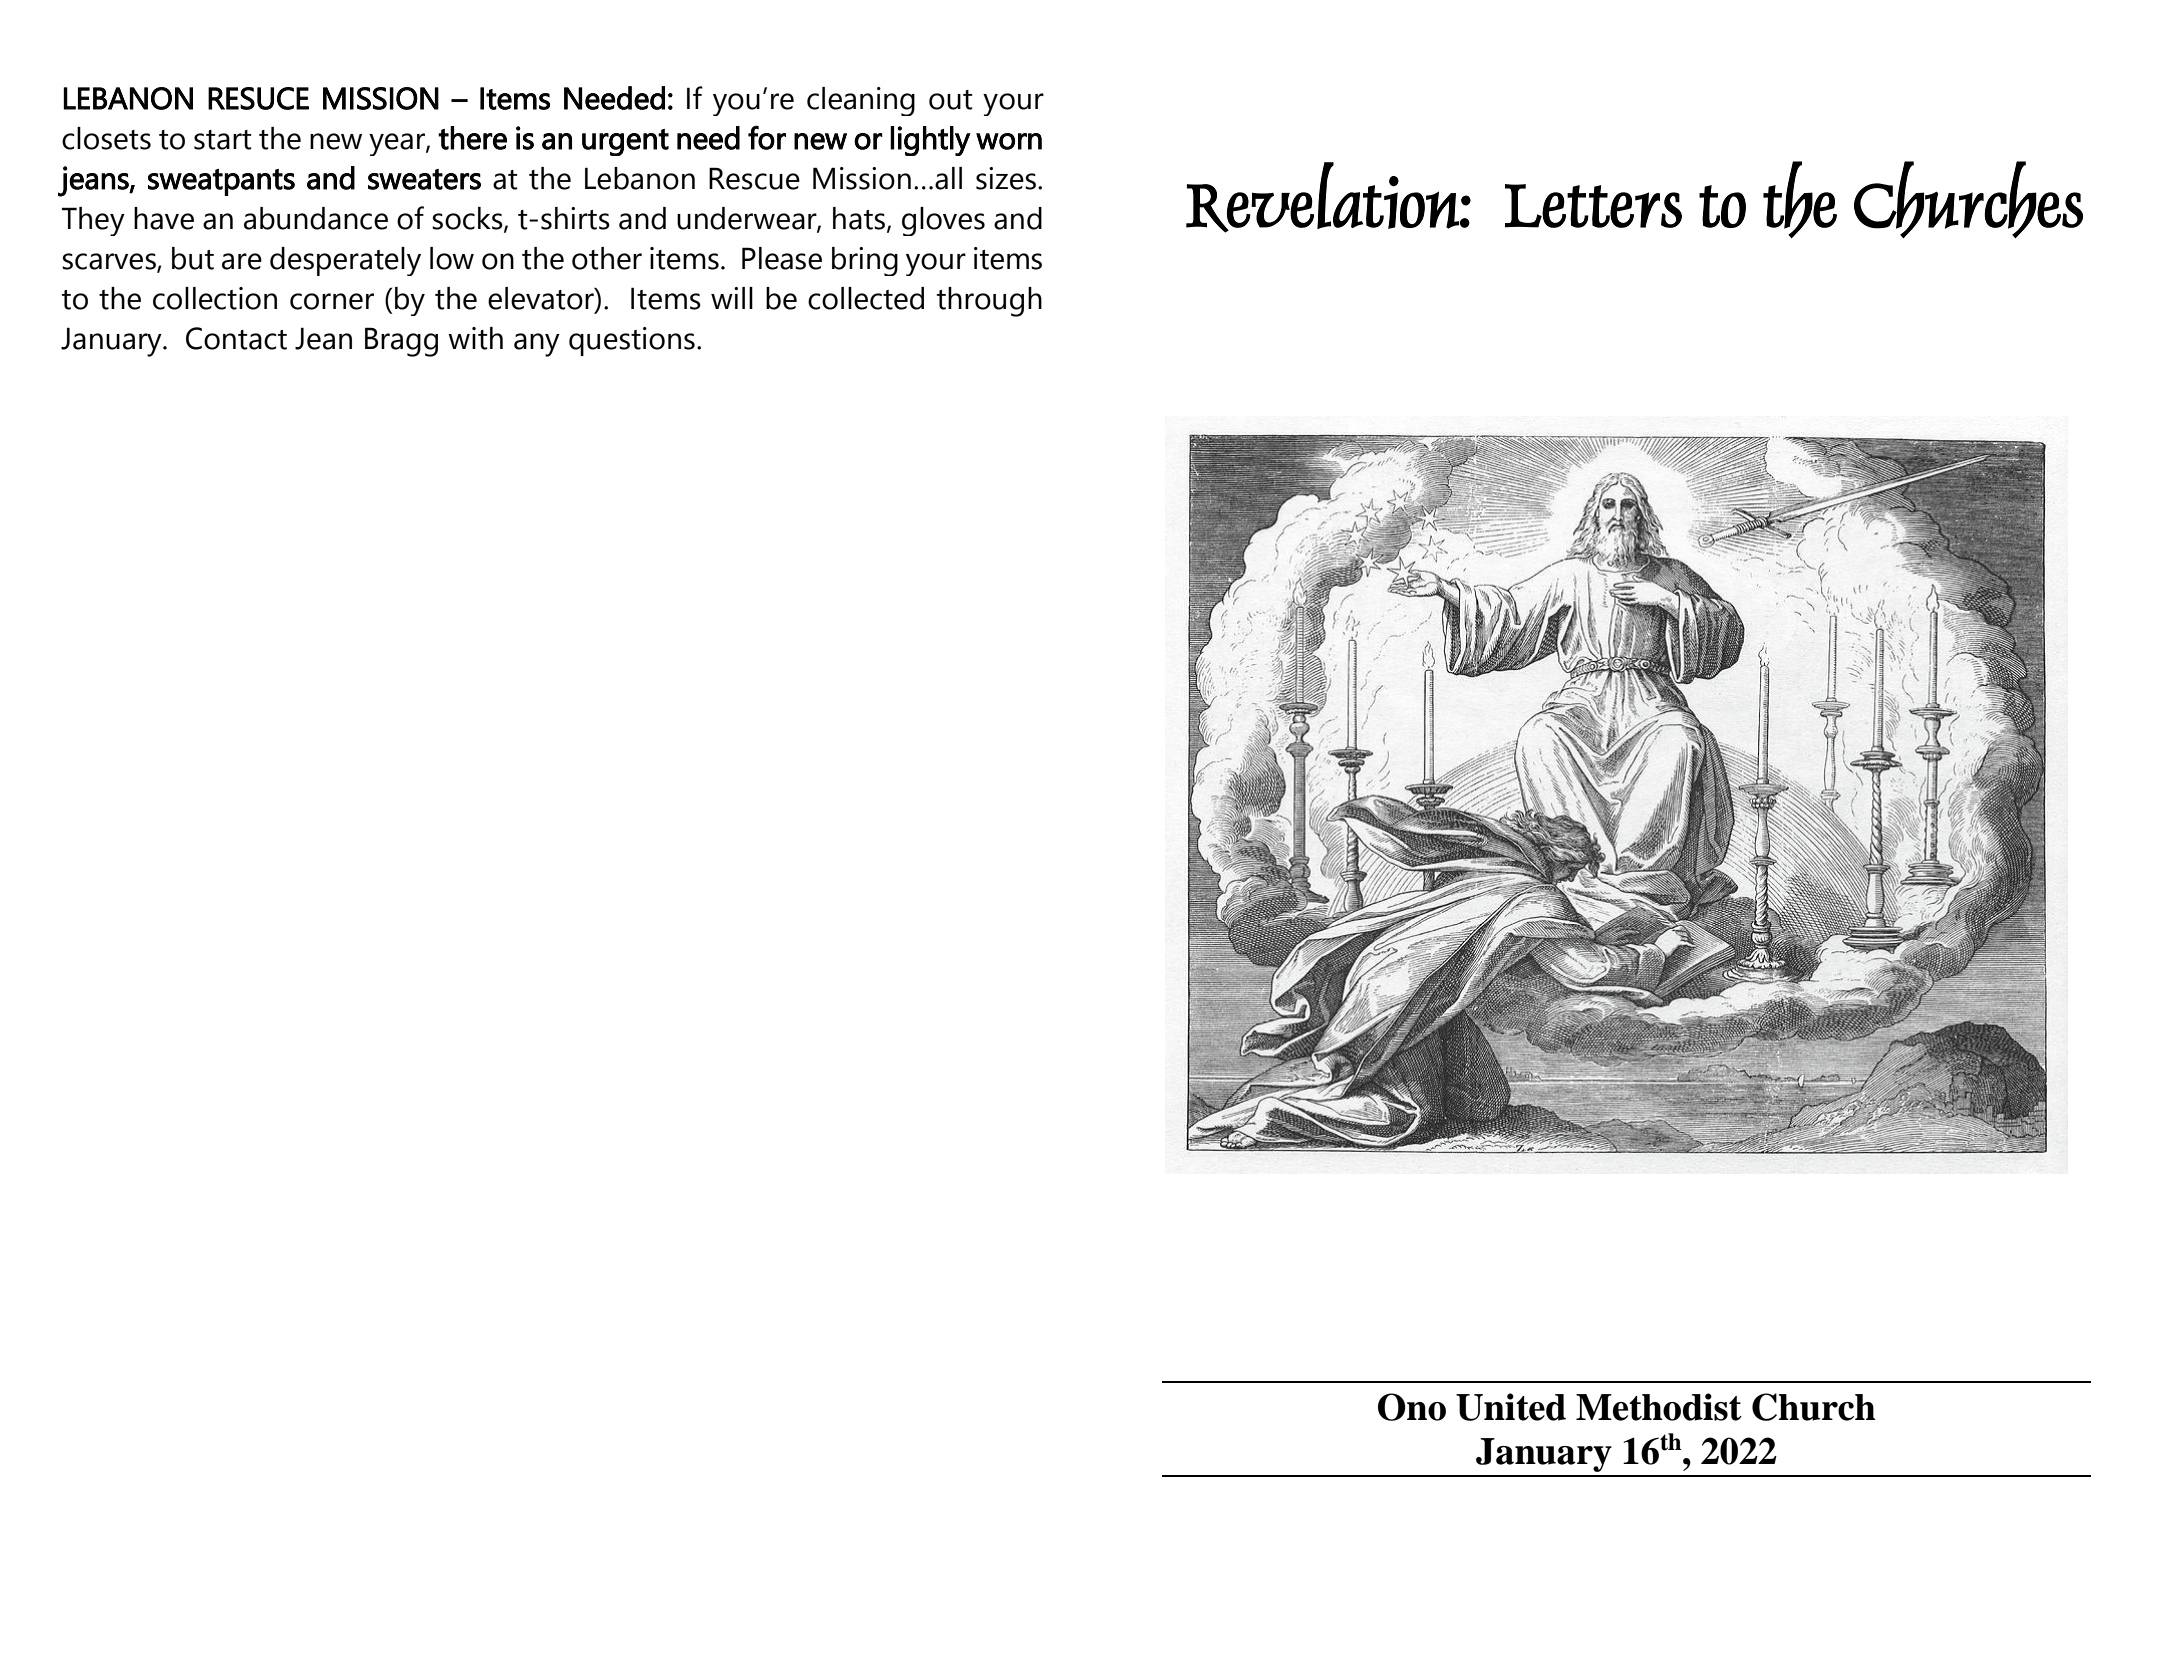 The width and height of the page is (2160, 1669). What do you see at coordinates (1412, 1407) in the page?
I see `Ono` at bounding box center [1412, 1407].
